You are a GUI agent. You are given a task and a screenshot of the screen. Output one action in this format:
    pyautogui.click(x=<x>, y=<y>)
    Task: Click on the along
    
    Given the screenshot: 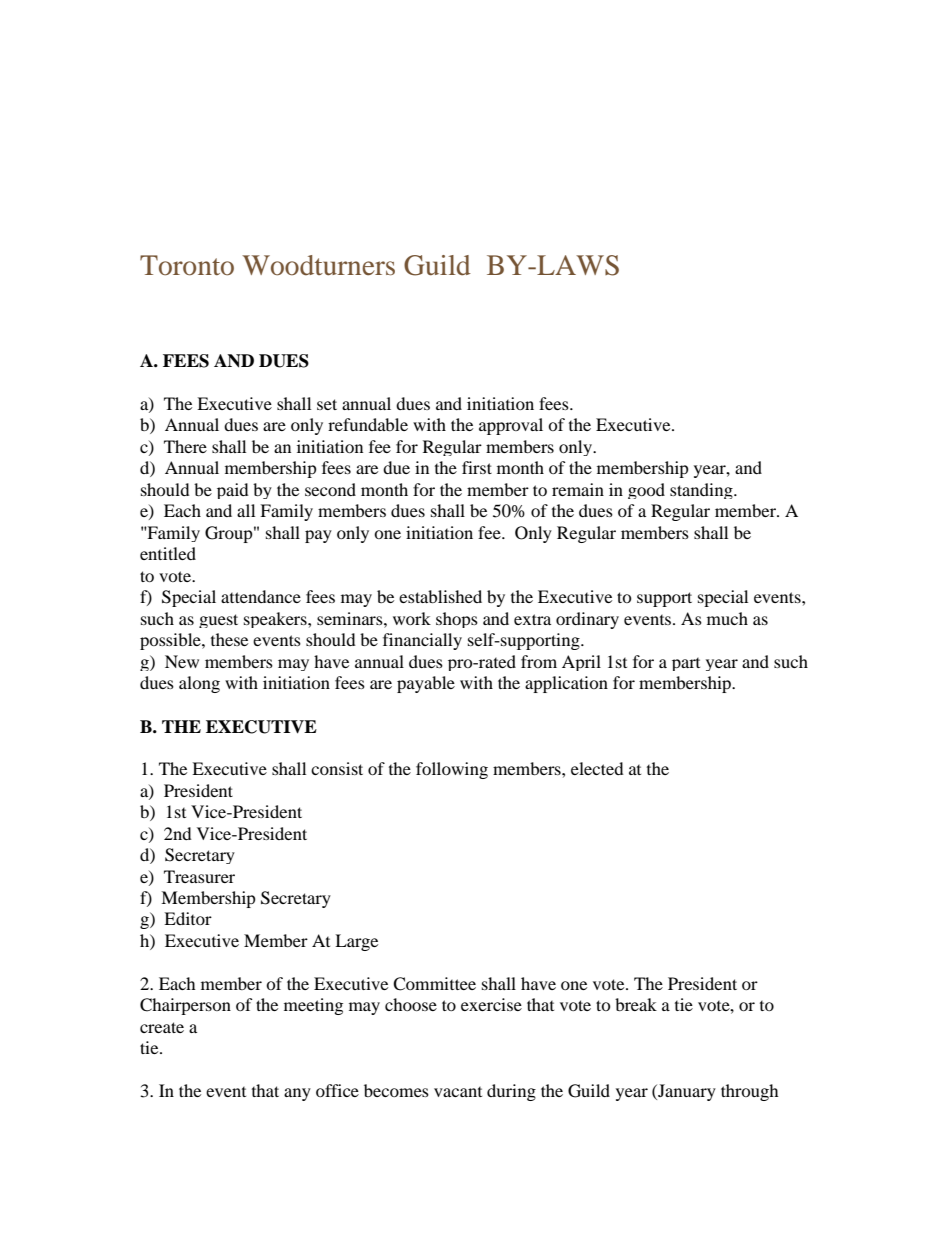 What is the action you would take?
    pyautogui.click(x=199, y=684)
